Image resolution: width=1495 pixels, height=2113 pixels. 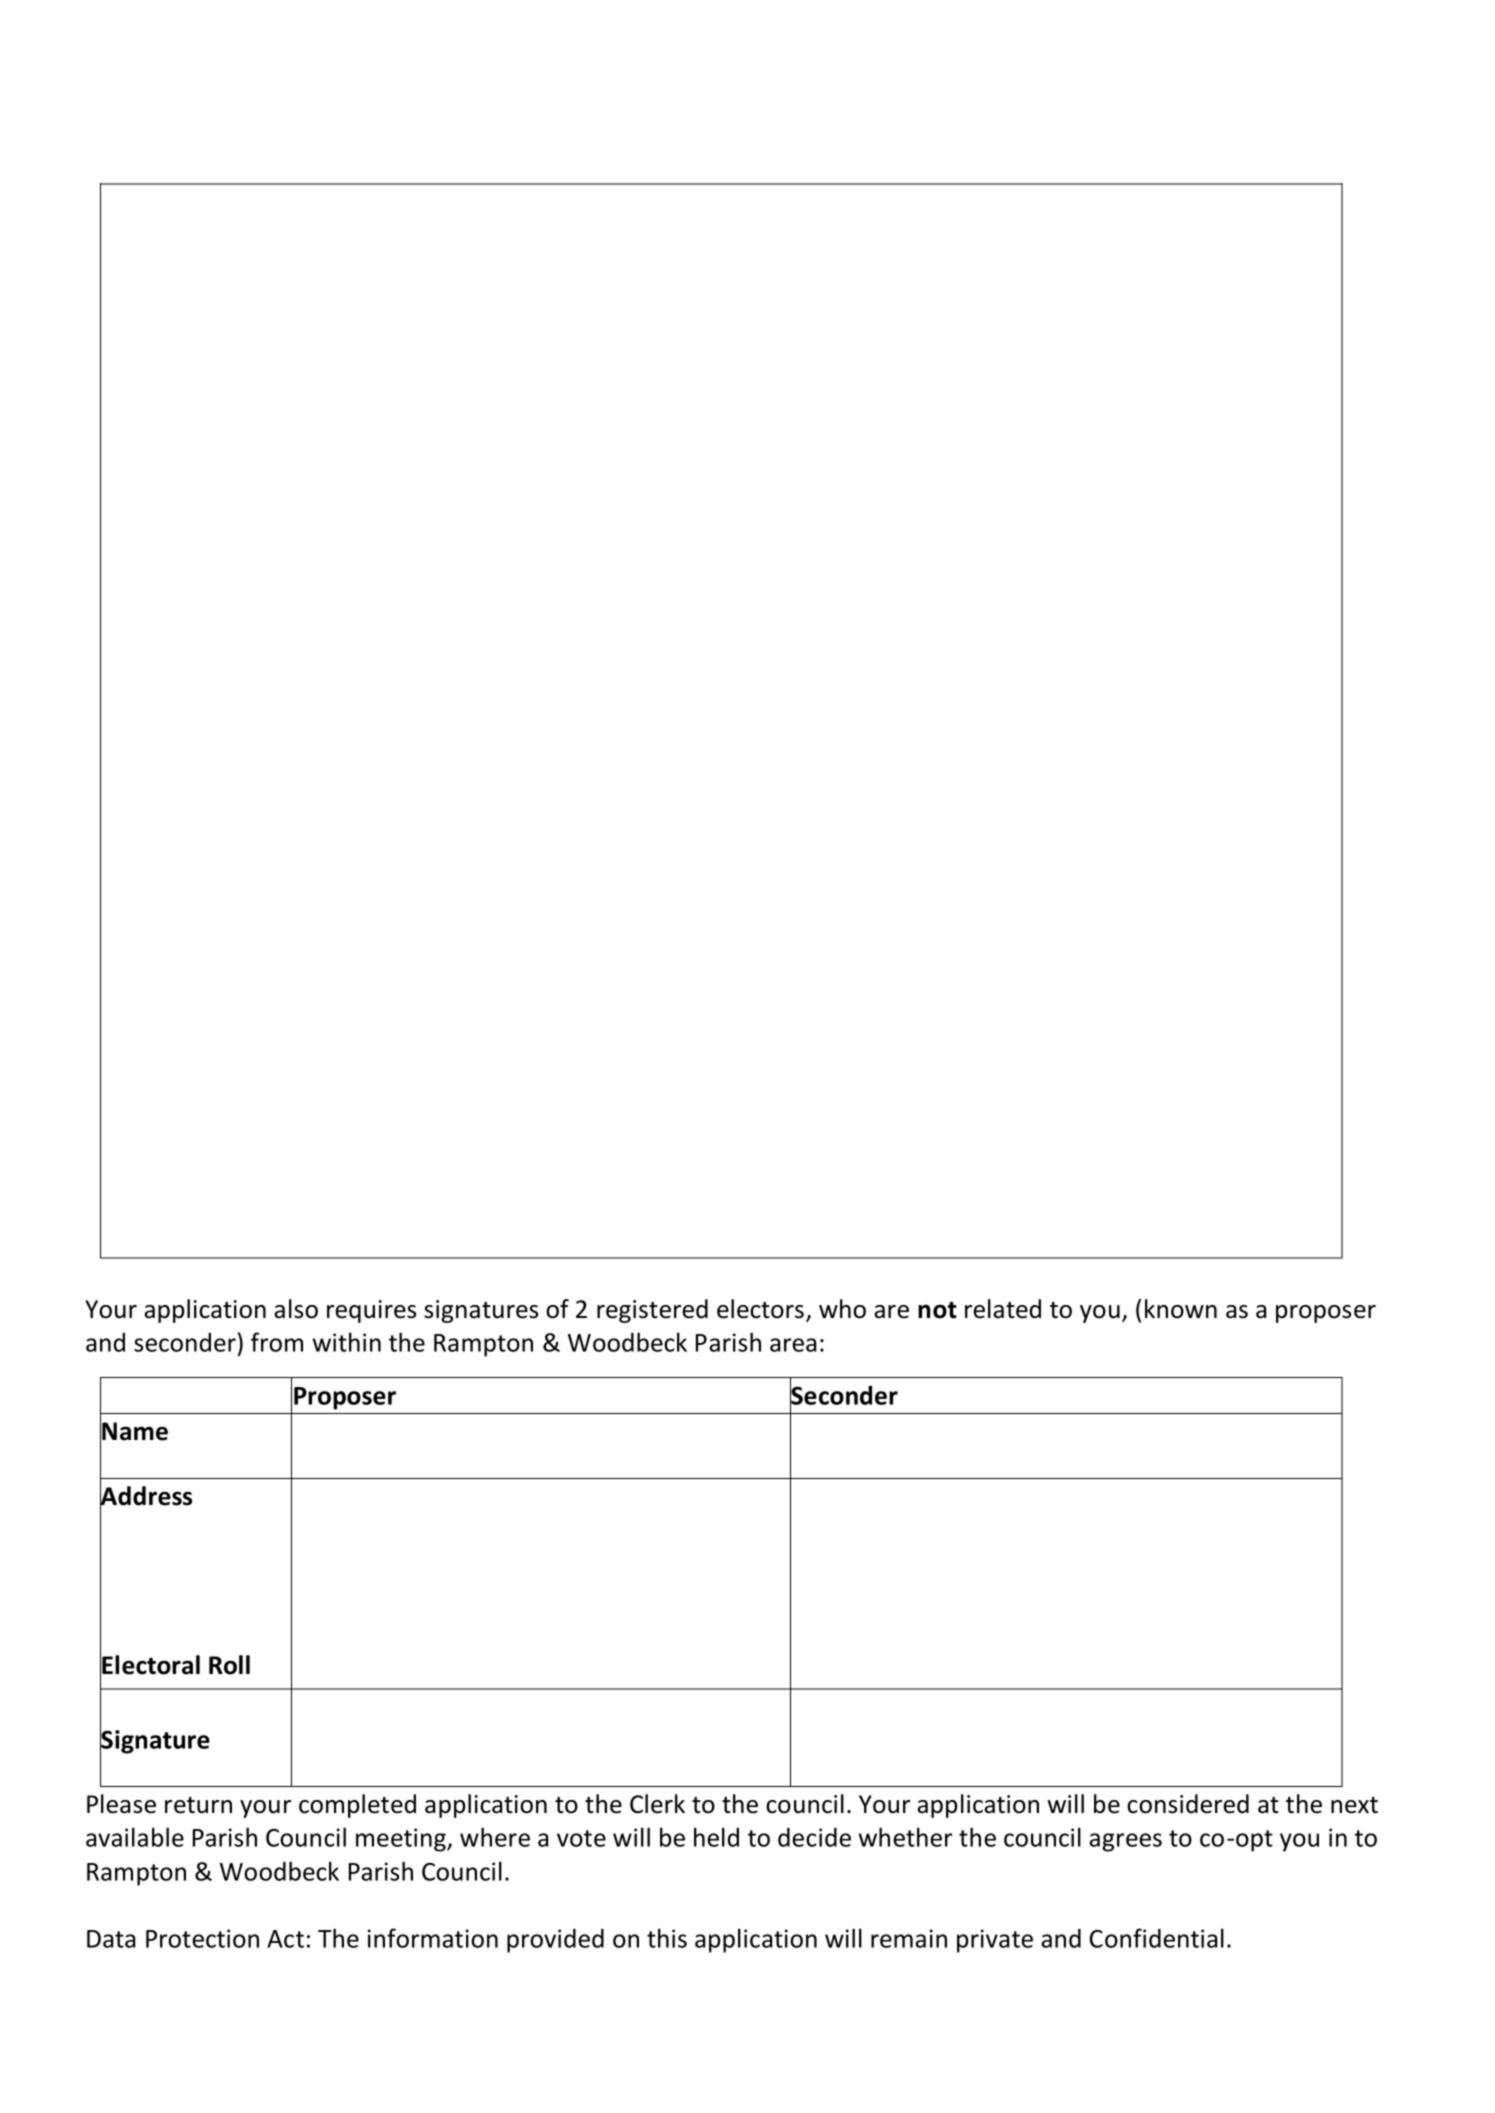 What do you see at coordinates (1354, 1805) in the screenshot?
I see `next` at bounding box center [1354, 1805].
